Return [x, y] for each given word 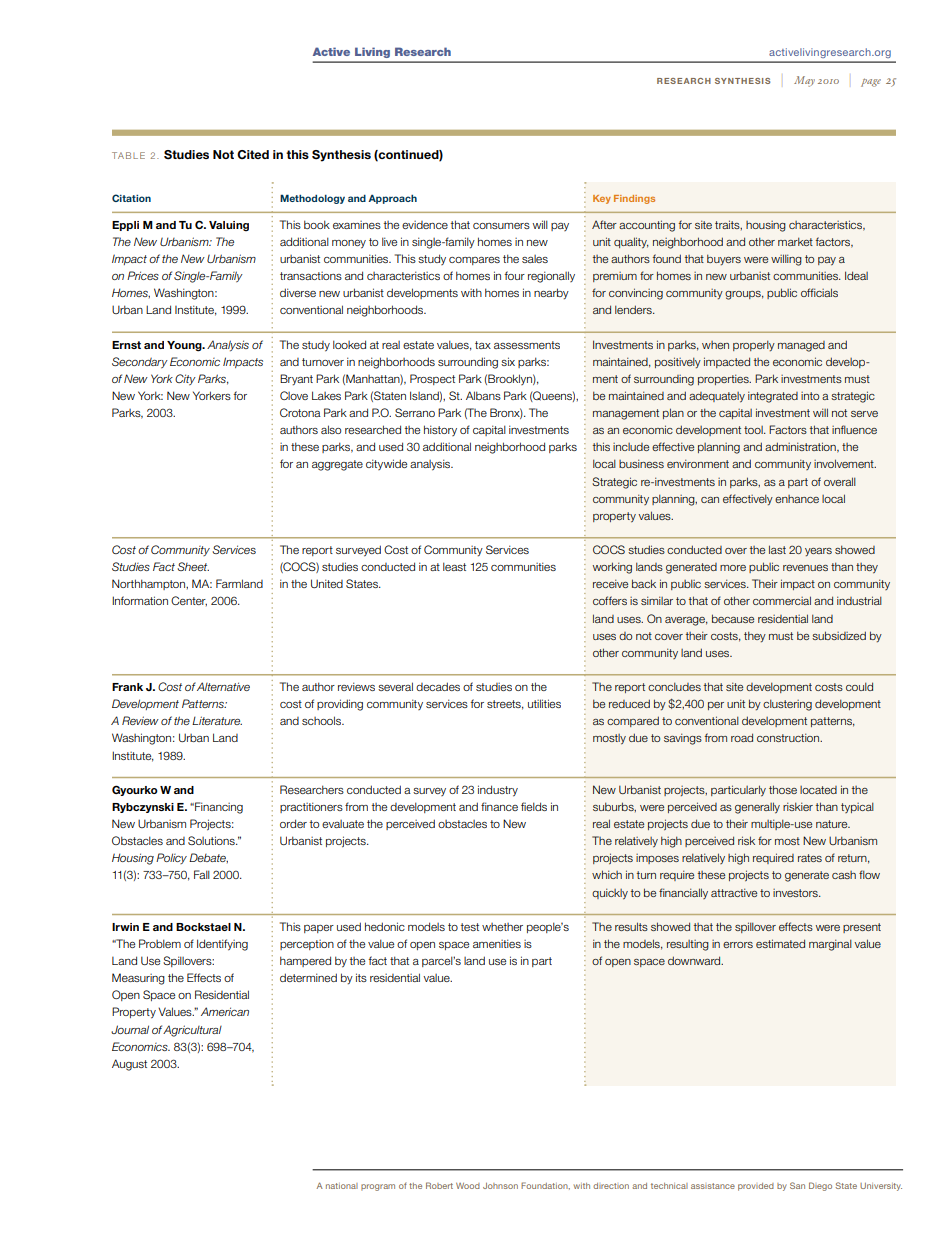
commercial [782, 600]
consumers [501, 226]
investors [796, 893]
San [797, 1185]
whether [502, 927]
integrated [773, 397]
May [804, 81]
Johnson [500, 1186]
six [508, 361]
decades [438, 686]
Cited [253, 154]
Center [189, 601]
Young [185, 346]
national [342, 1186]
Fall [202, 874]
